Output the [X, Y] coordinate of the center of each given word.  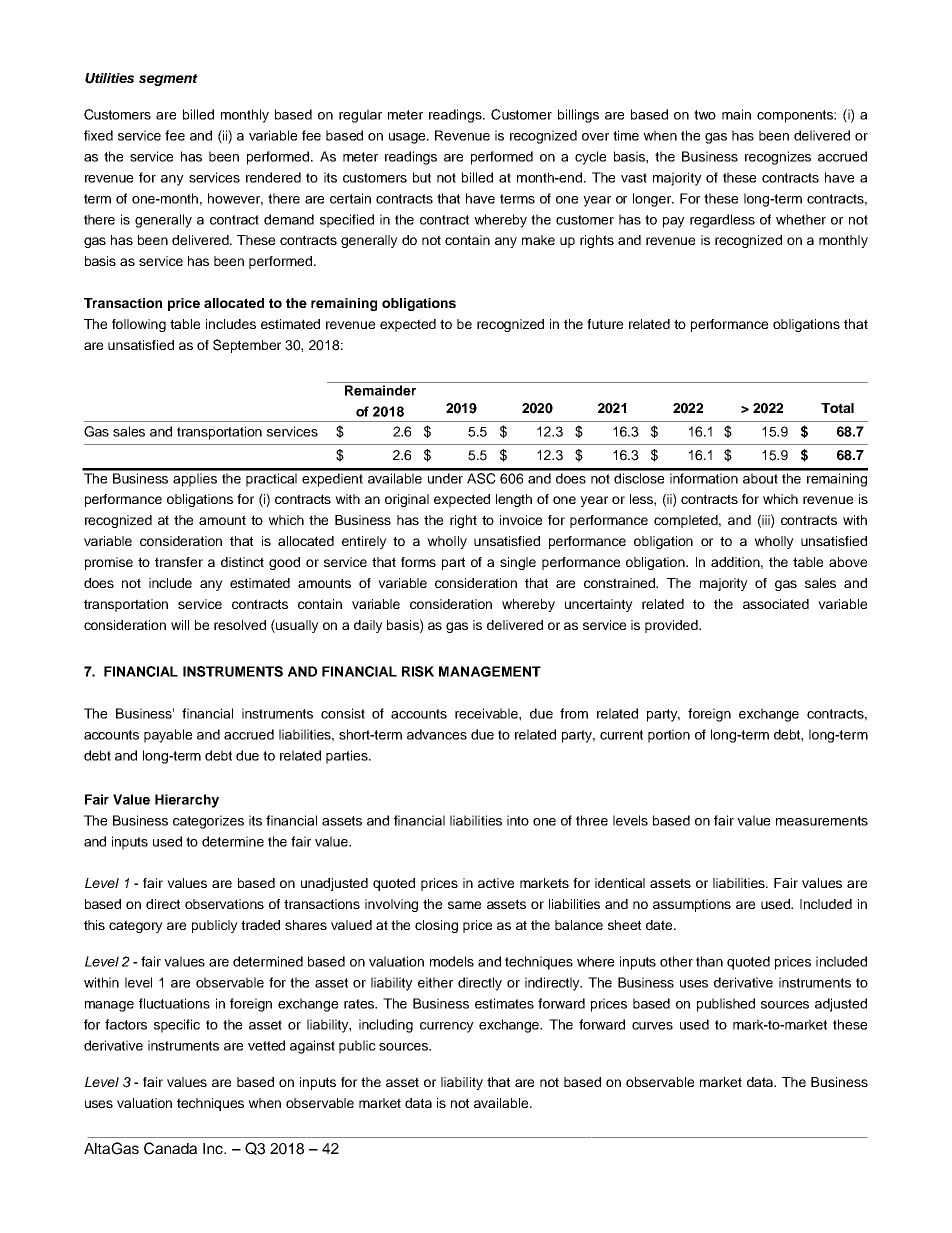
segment [168, 80]
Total [837, 408]
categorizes [208, 822]
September [247, 346]
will [180, 625]
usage [408, 138]
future [605, 324]
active [496, 883]
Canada [170, 1148]
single [518, 563]
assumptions [692, 905]
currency [447, 1027]
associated [776, 604]
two [705, 115]
